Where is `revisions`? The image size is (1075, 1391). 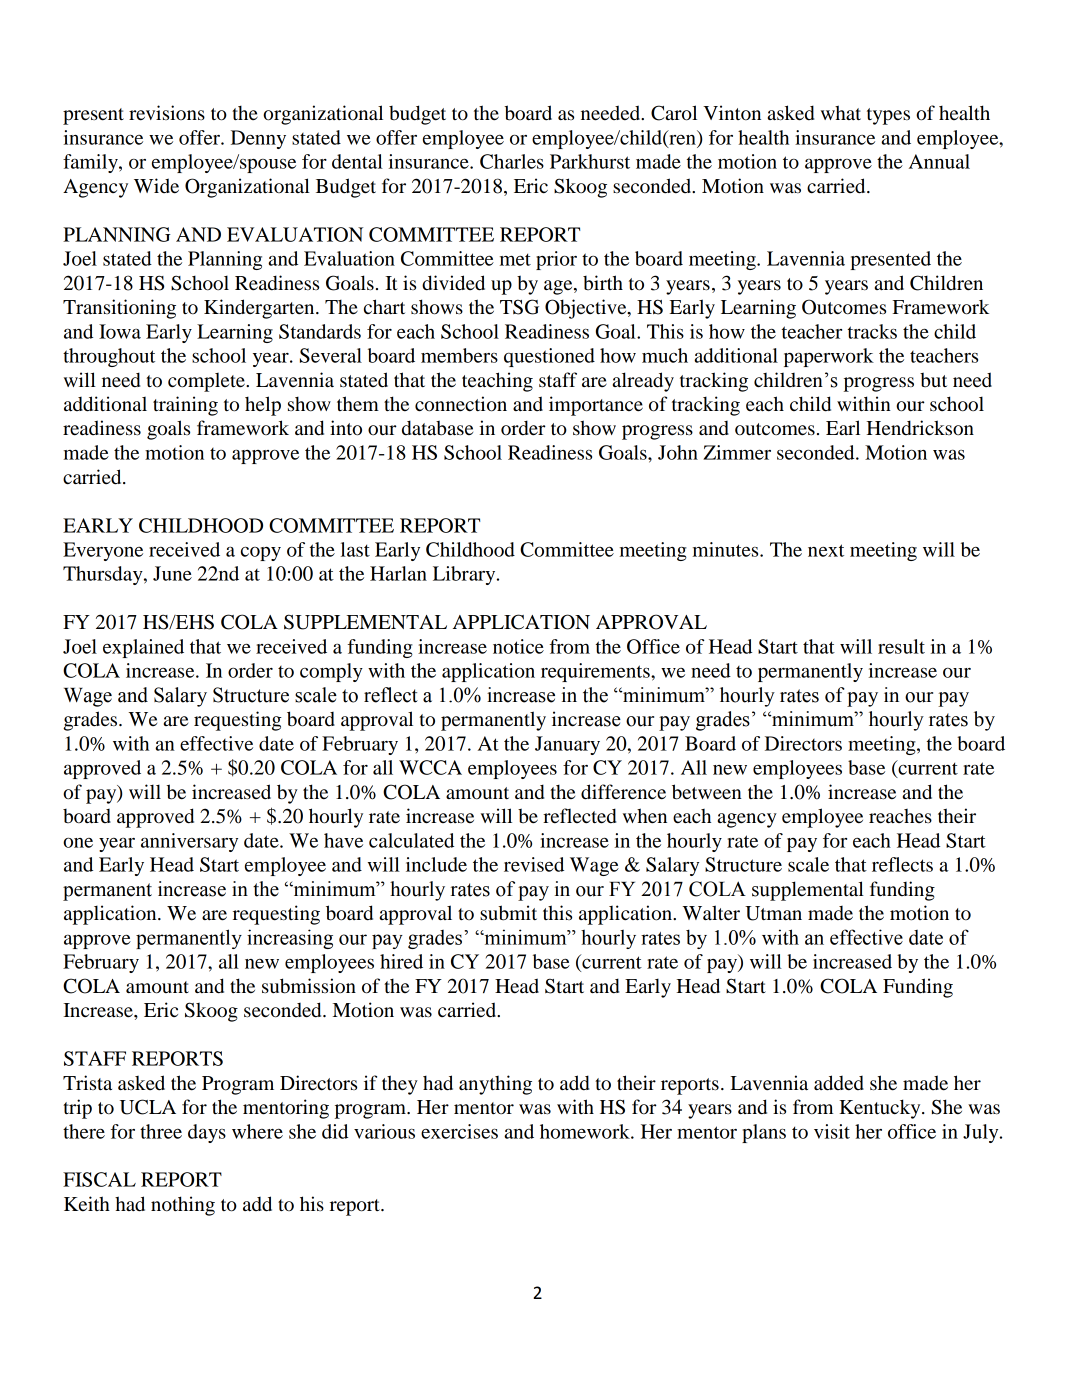
revisions is located at coordinates (167, 113).
